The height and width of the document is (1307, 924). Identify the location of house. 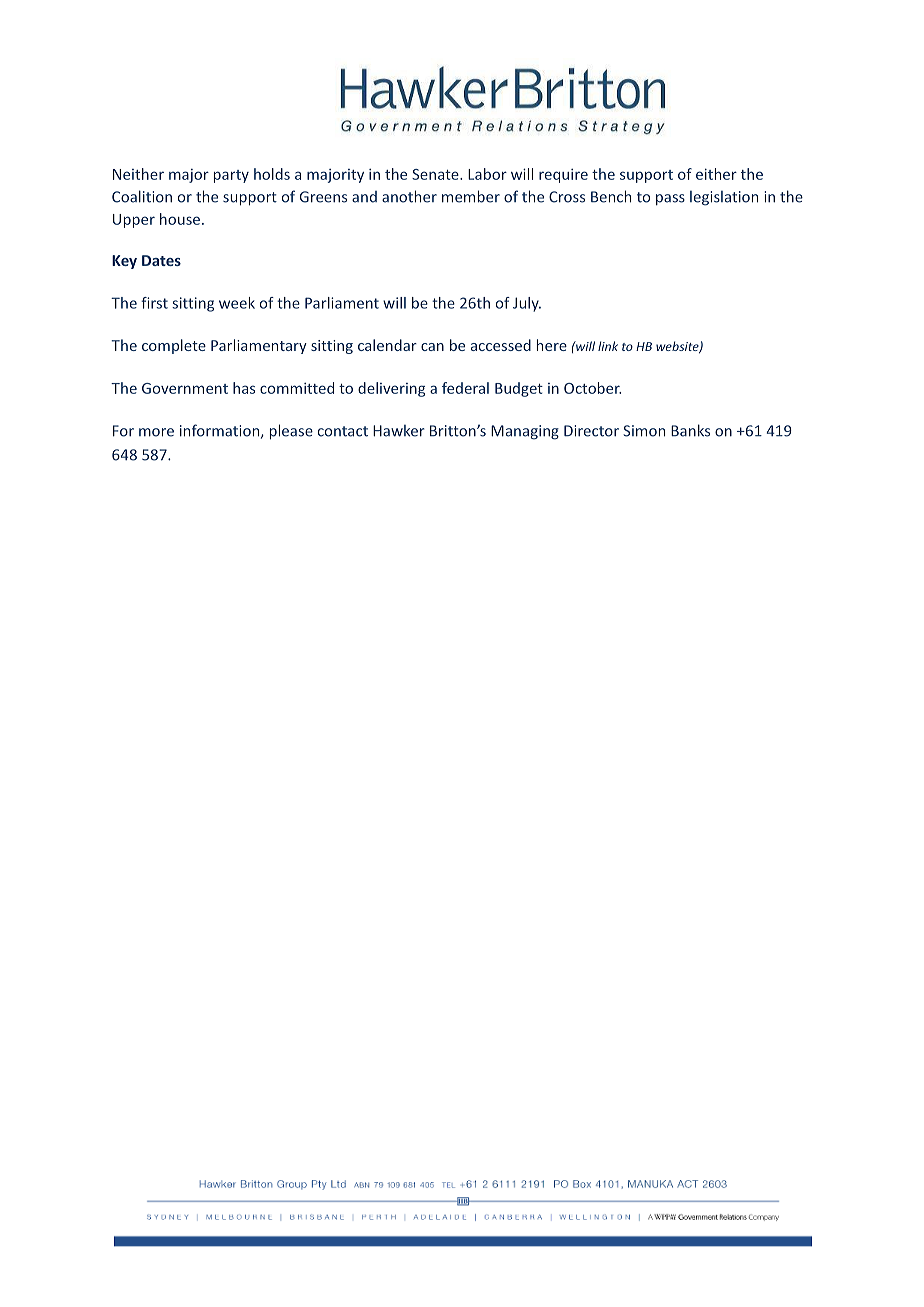
(180, 219).
